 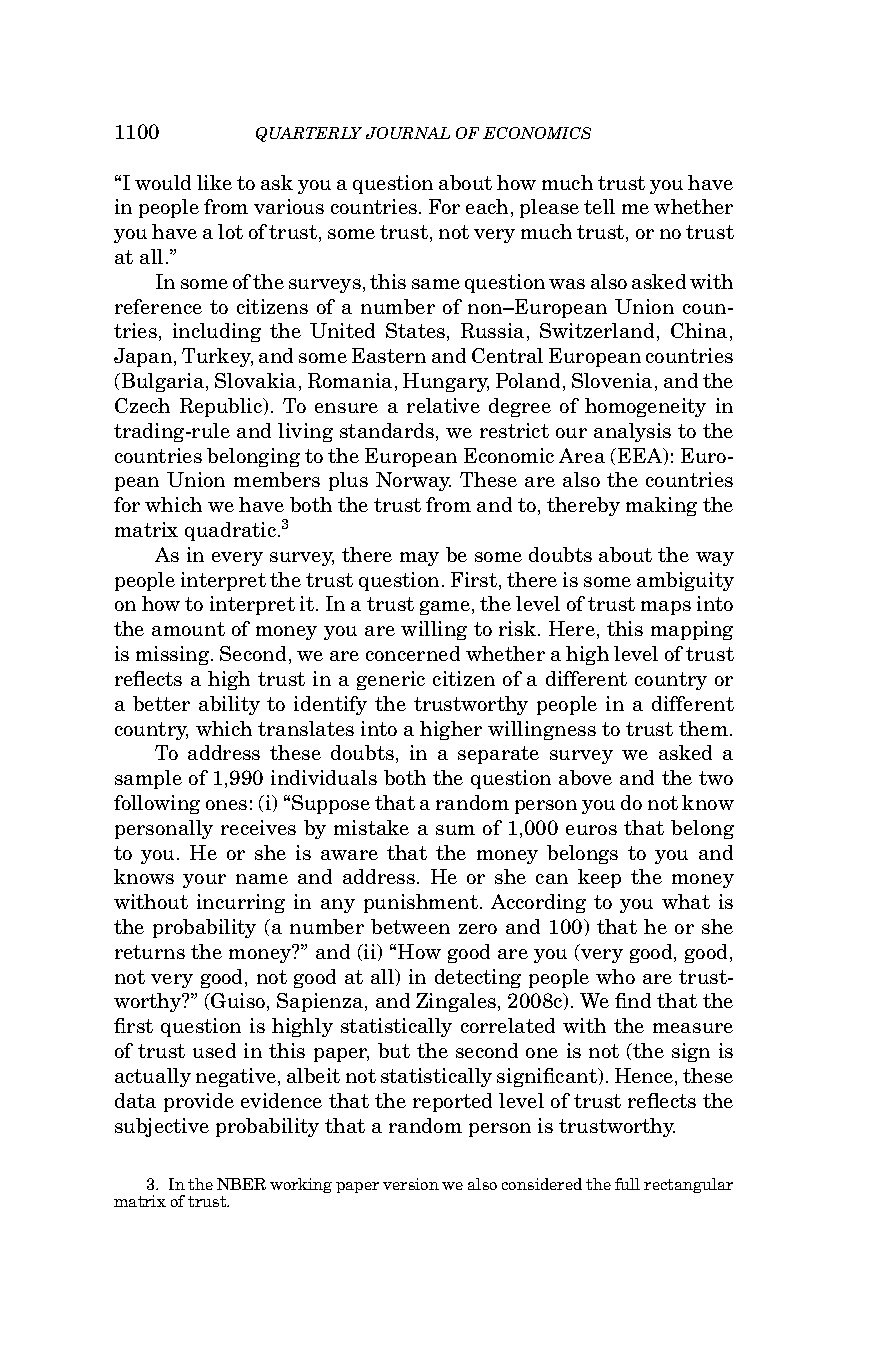 I want to click on Eastern, so click(x=389, y=355).
